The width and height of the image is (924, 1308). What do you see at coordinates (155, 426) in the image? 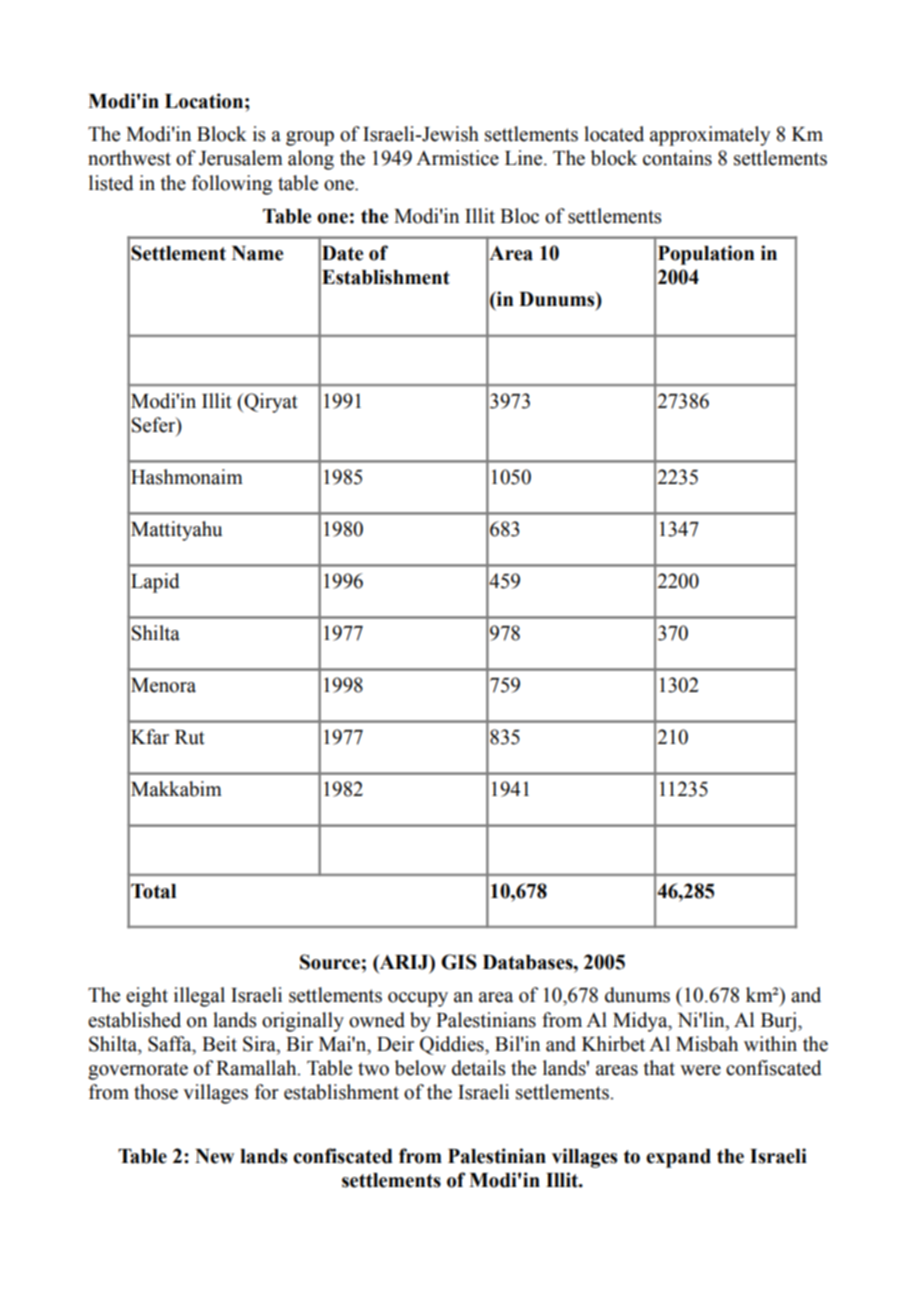
I see `Sefer` at bounding box center [155, 426].
